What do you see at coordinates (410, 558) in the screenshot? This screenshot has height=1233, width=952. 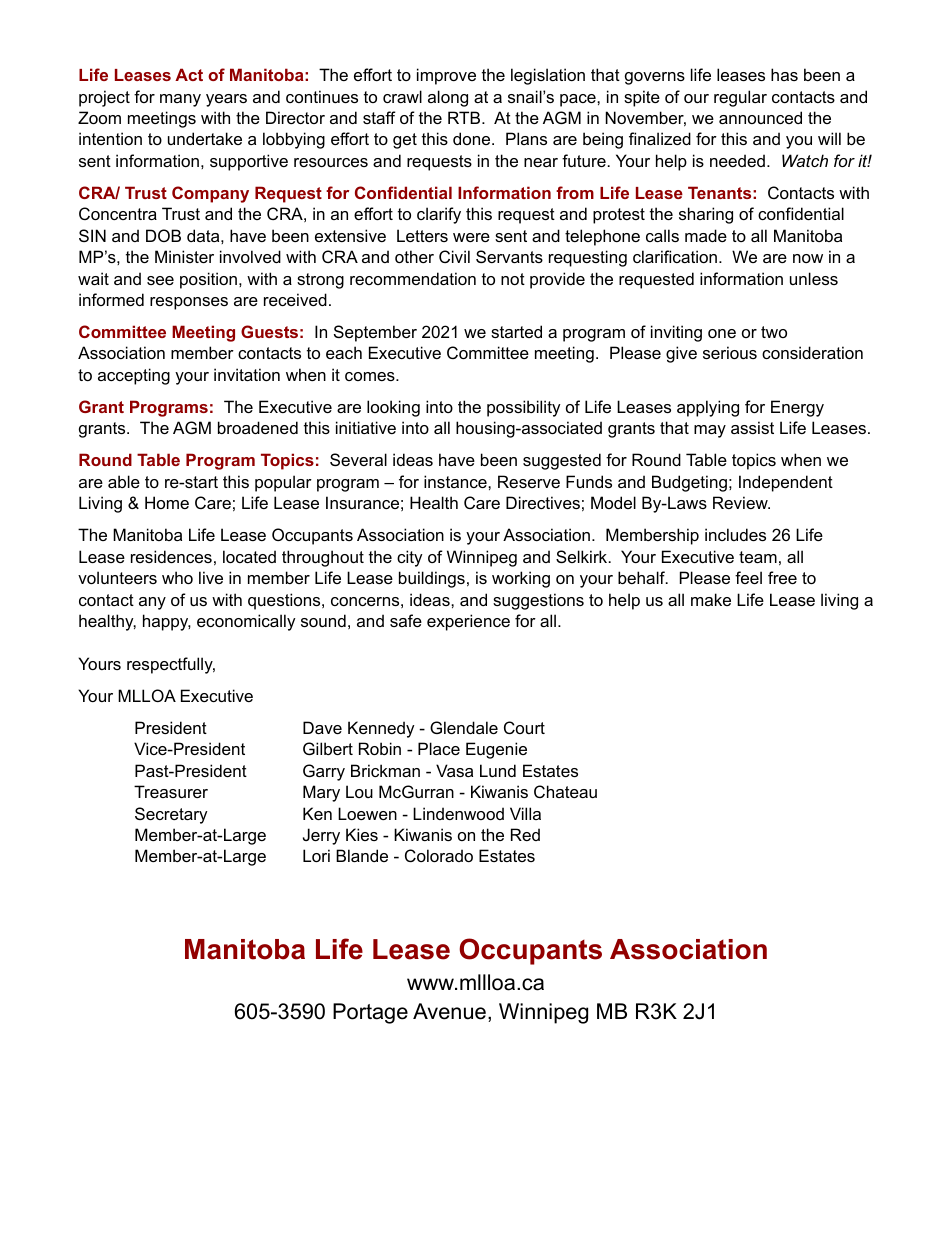 I see `city` at bounding box center [410, 558].
